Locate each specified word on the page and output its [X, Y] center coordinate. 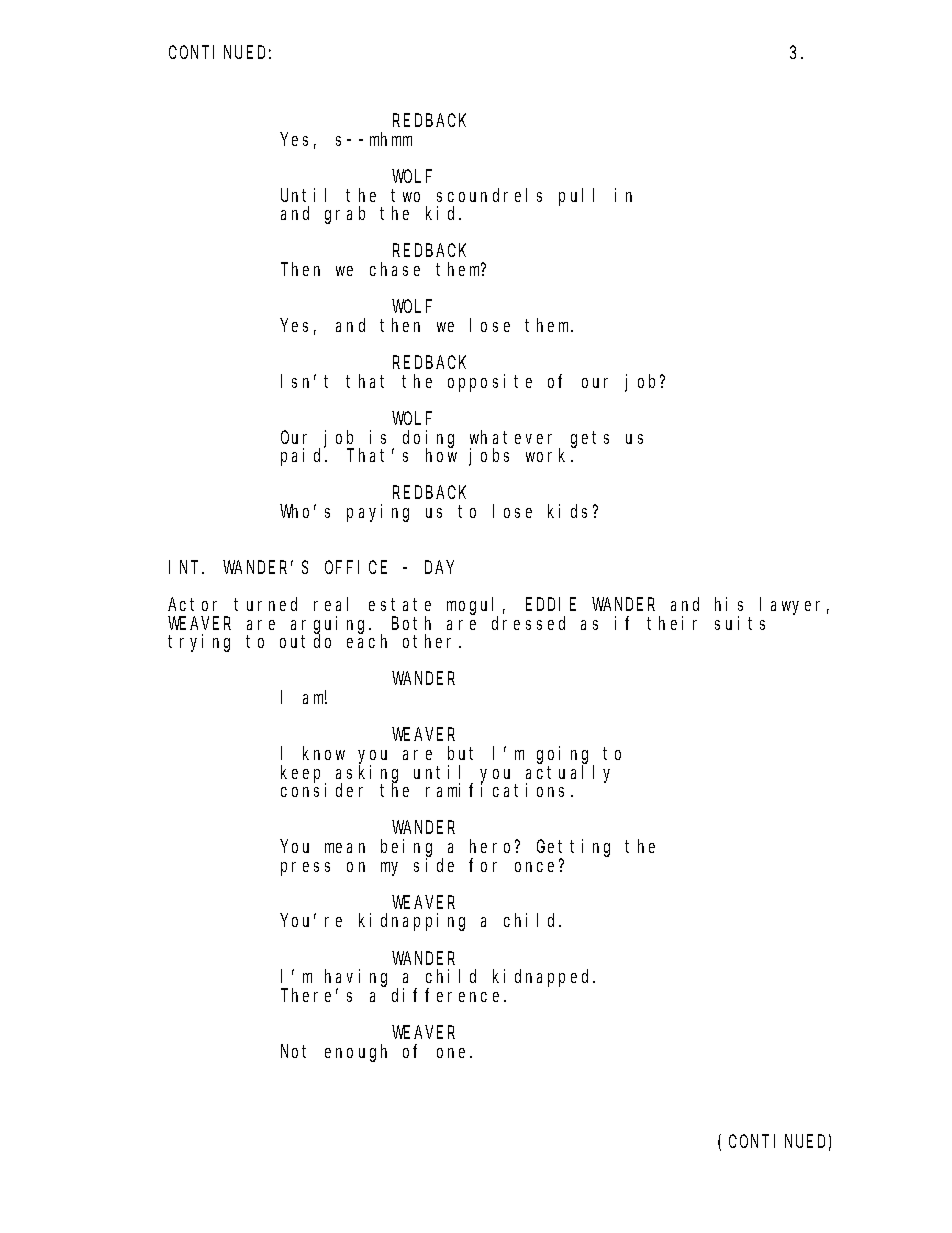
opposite [490, 383]
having [356, 979]
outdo [305, 641]
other [431, 641]
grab [345, 215]
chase [395, 269]
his [729, 604]
